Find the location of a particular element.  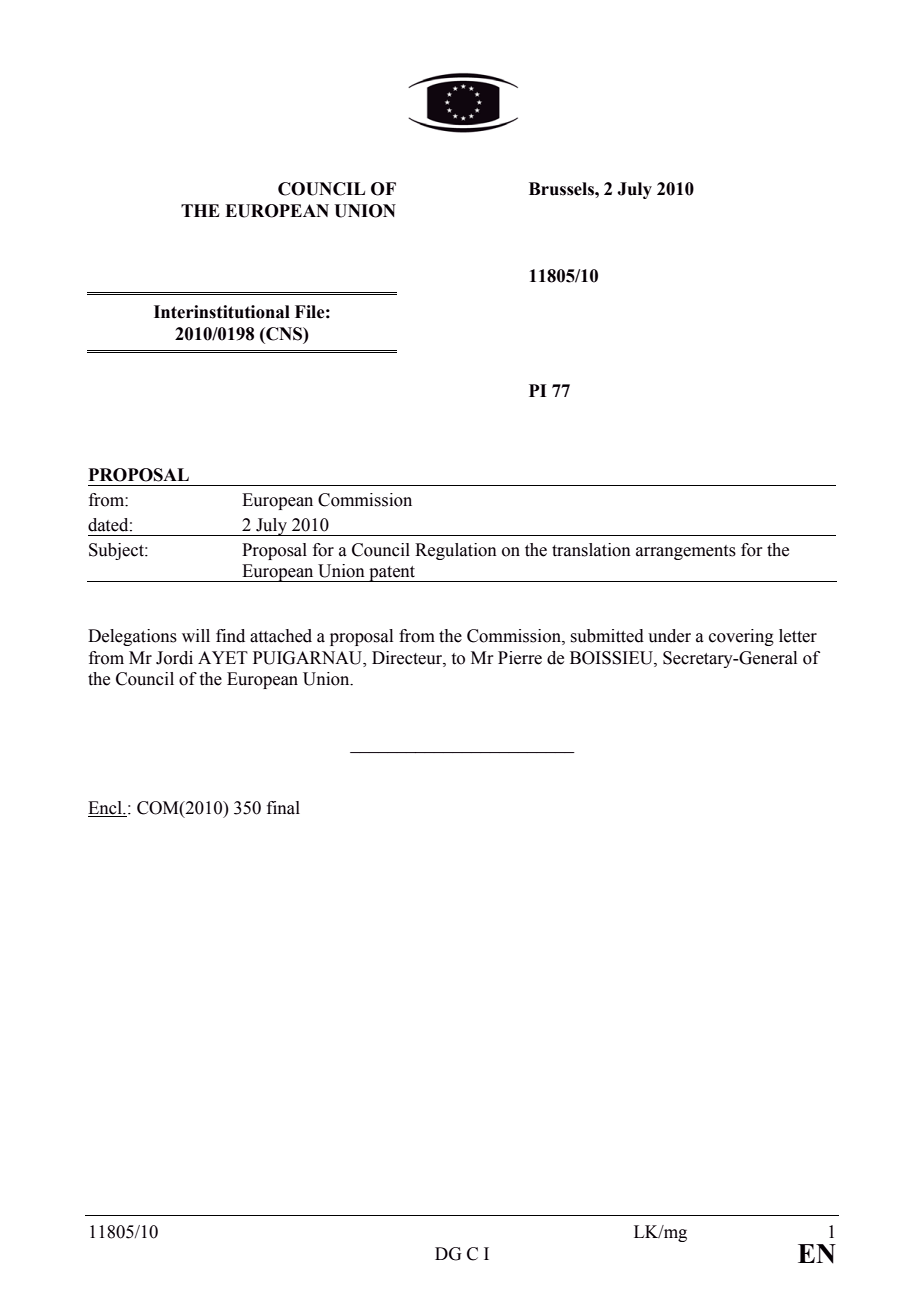

under is located at coordinates (669, 636).
